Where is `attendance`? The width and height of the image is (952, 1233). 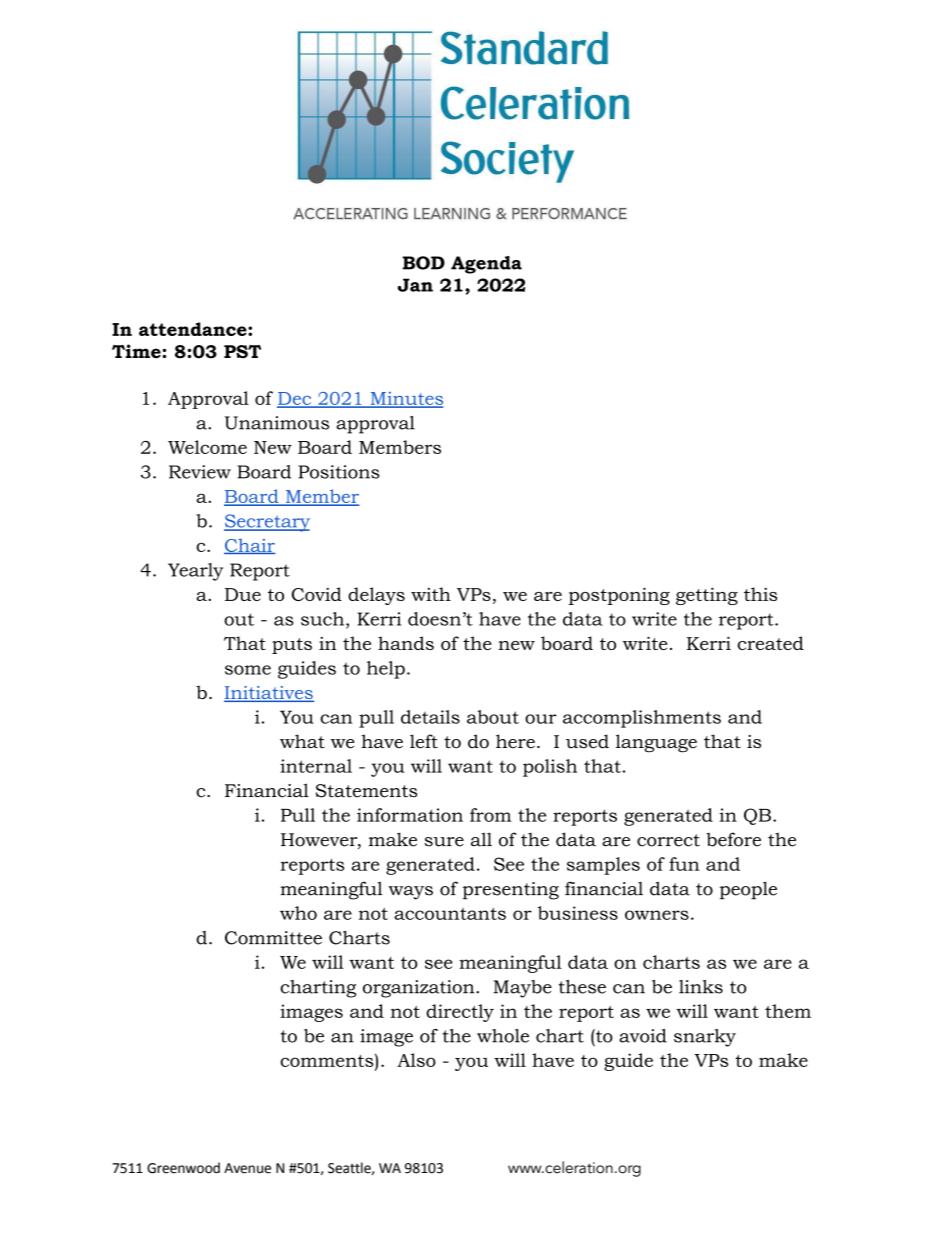 attendance is located at coordinates (194, 329).
